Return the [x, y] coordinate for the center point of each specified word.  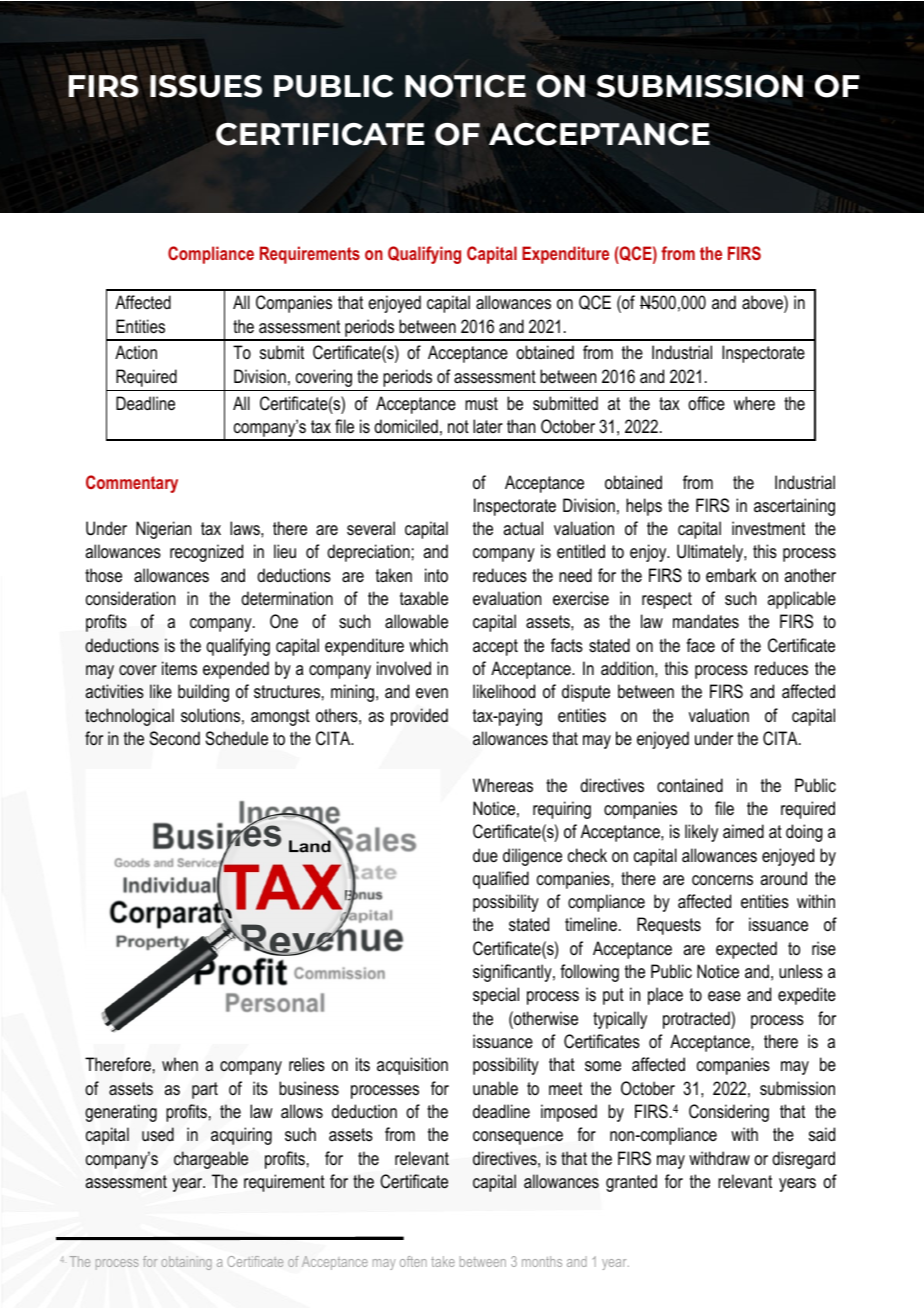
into [436, 575]
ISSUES [206, 86]
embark [731, 575]
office [706, 403]
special [496, 996]
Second [174, 738]
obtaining [187, 1263]
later [488, 426]
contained [690, 785]
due [485, 855]
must [481, 403]
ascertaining [794, 507]
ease [724, 996]
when [180, 1064]
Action [136, 352]
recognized [206, 553]
